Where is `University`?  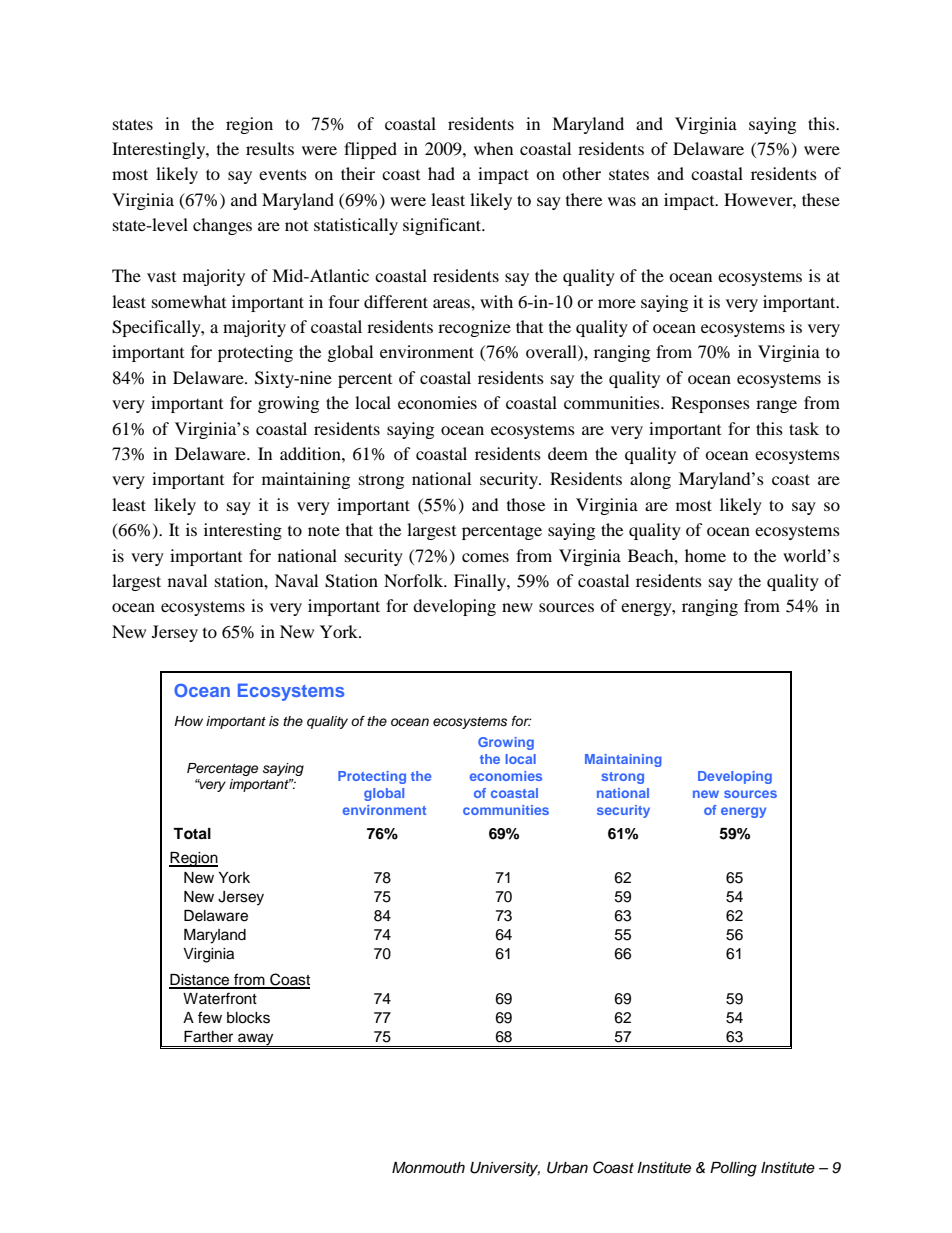 University is located at coordinates (505, 1169).
